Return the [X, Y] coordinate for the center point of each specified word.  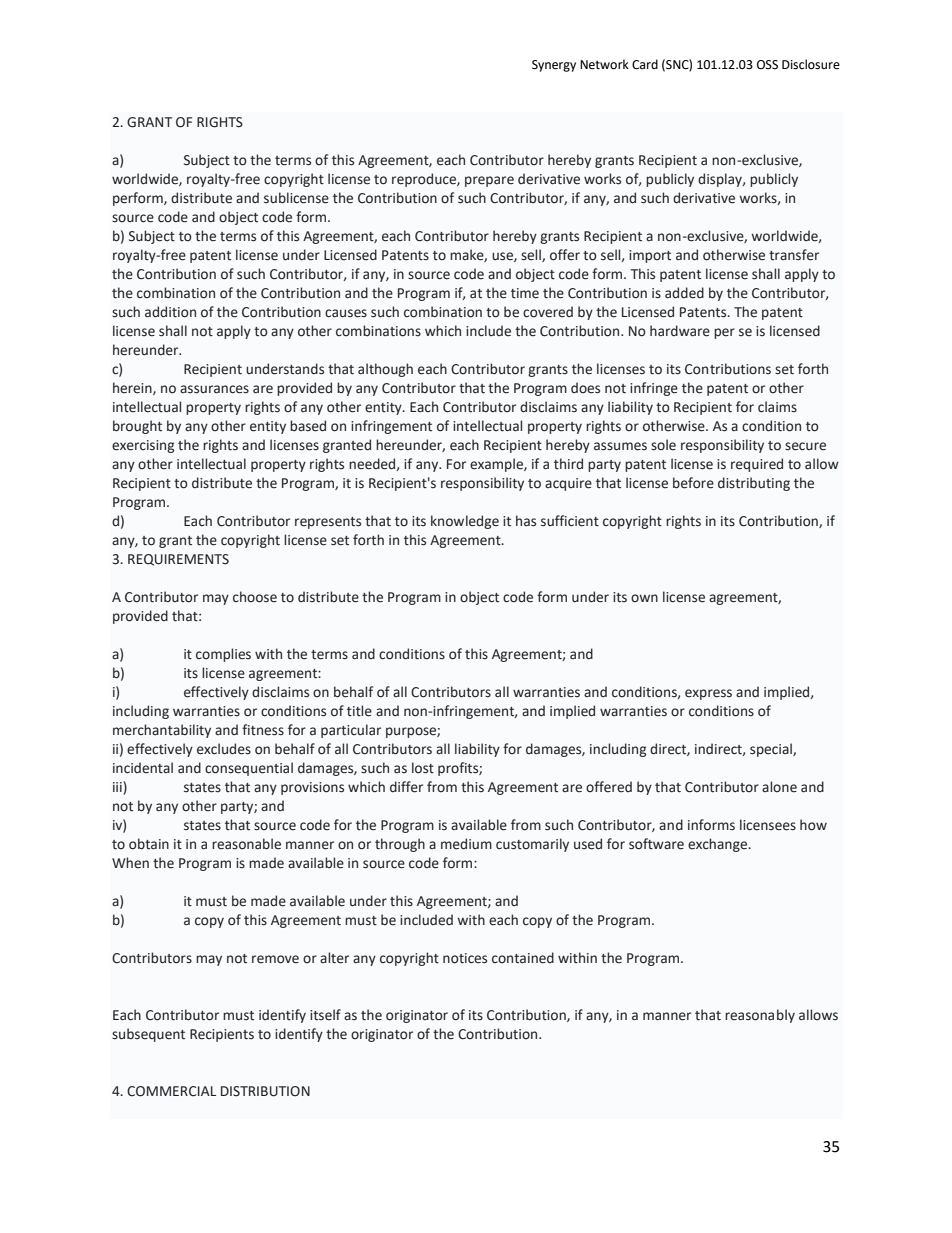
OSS [767, 65]
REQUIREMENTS [178, 560]
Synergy [554, 66]
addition [170, 312]
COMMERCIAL [171, 1091]
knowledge [465, 522]
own [644, 598]
